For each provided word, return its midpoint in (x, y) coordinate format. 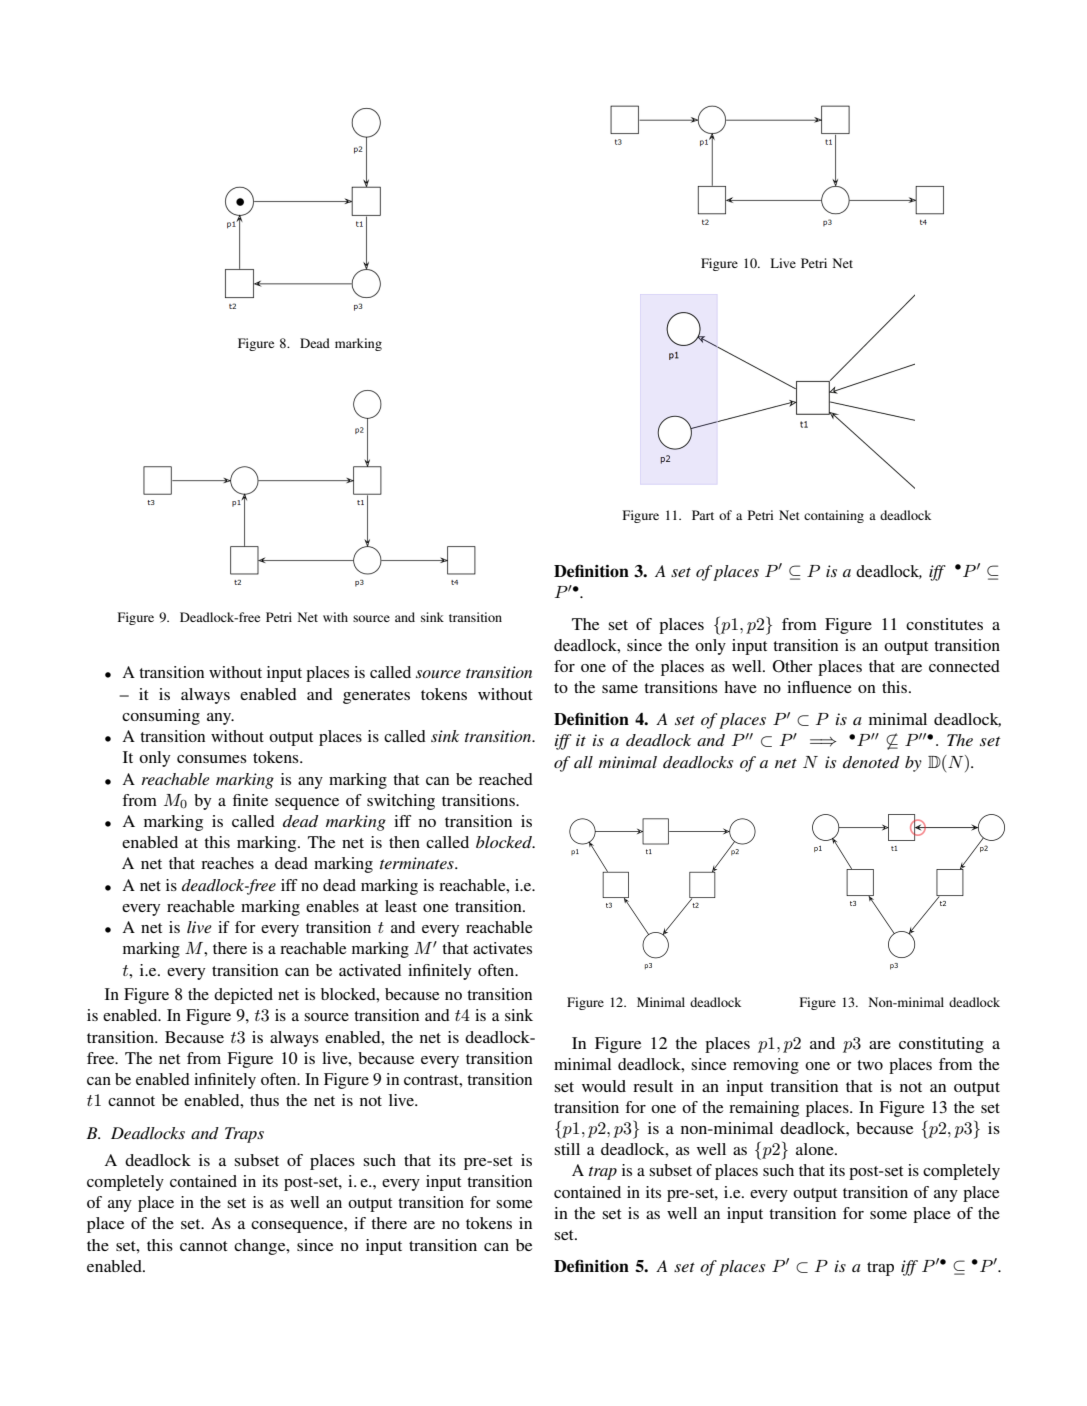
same (620, 689)
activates (502, 948)
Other (793, 666)
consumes (212, 759)
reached (506, 779)
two (870, 1065)
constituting (941, 1045)
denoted (871, 762)
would (604, 1086)
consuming (161, 717)
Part (703, 515)
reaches (227, 863)
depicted (243, 996)
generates (376, 697)
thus (264, 1100)
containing (834, 516)
